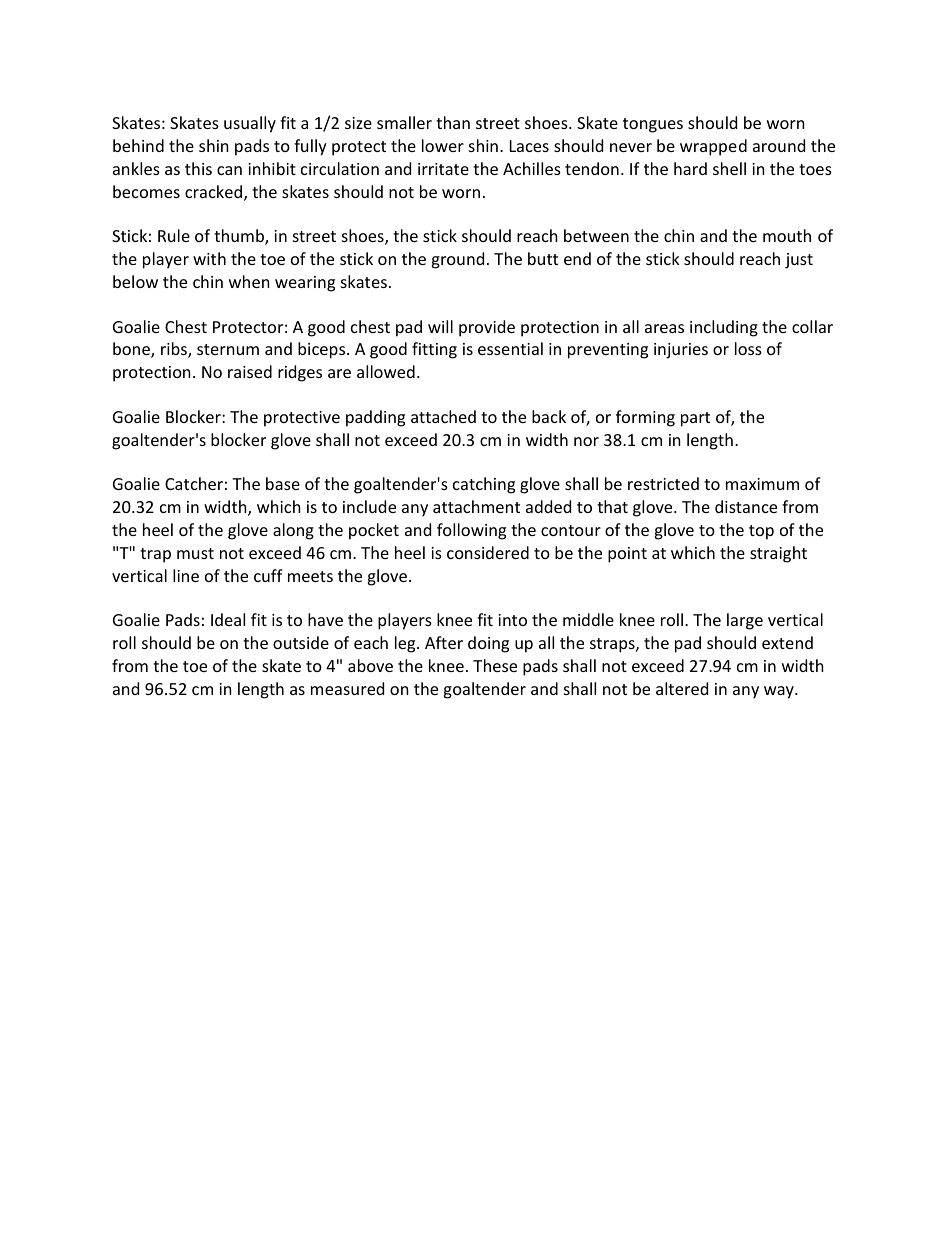  What do you see at coordinates (250, 124) in the page?
I see `usually` at bounding box center [250, 124].
